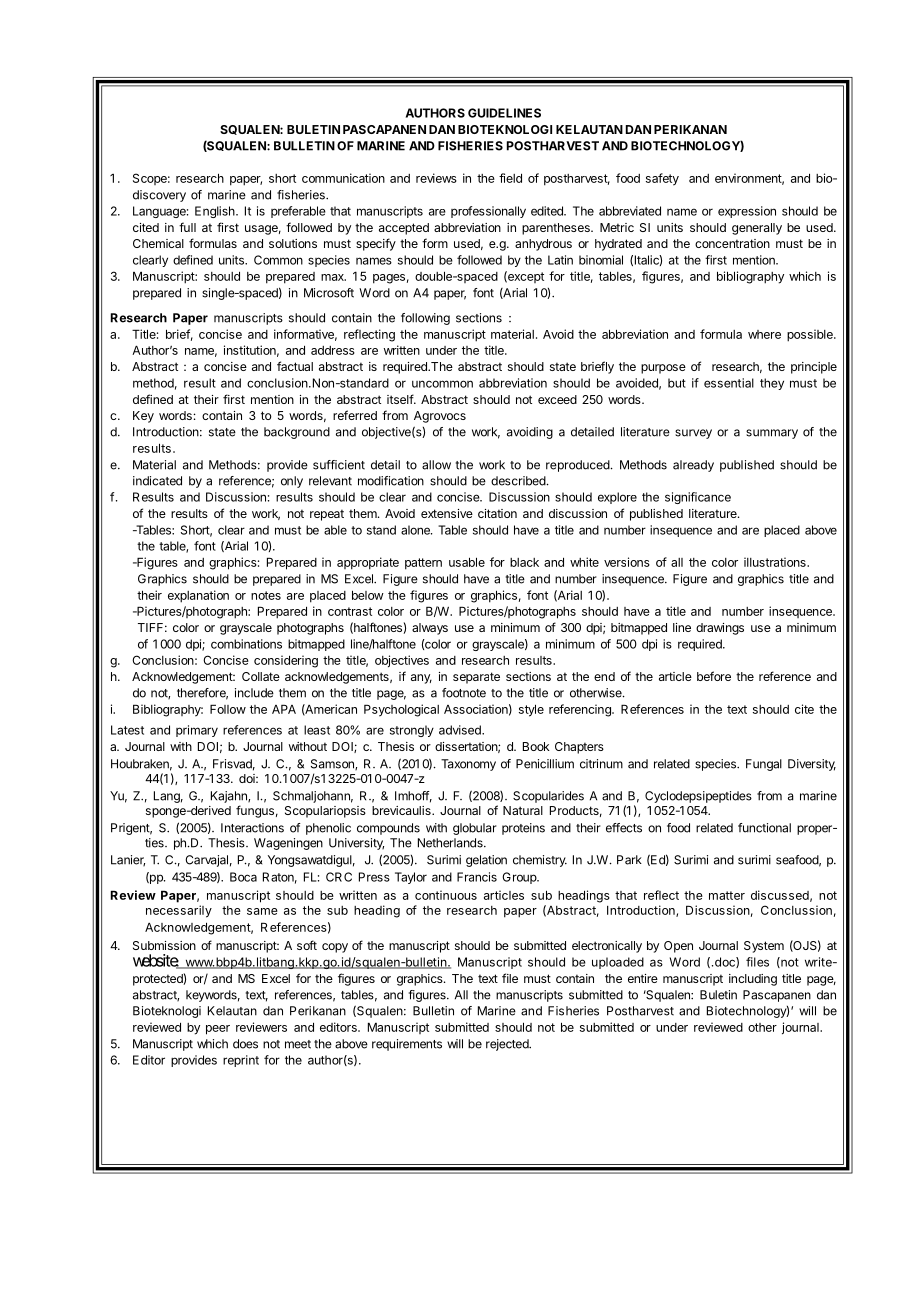 This screenshot has height=1308, width=924. What do you see at coordinates (295, 366) in the screenshot?
I see `factual` at bounding box center [295, 366].
